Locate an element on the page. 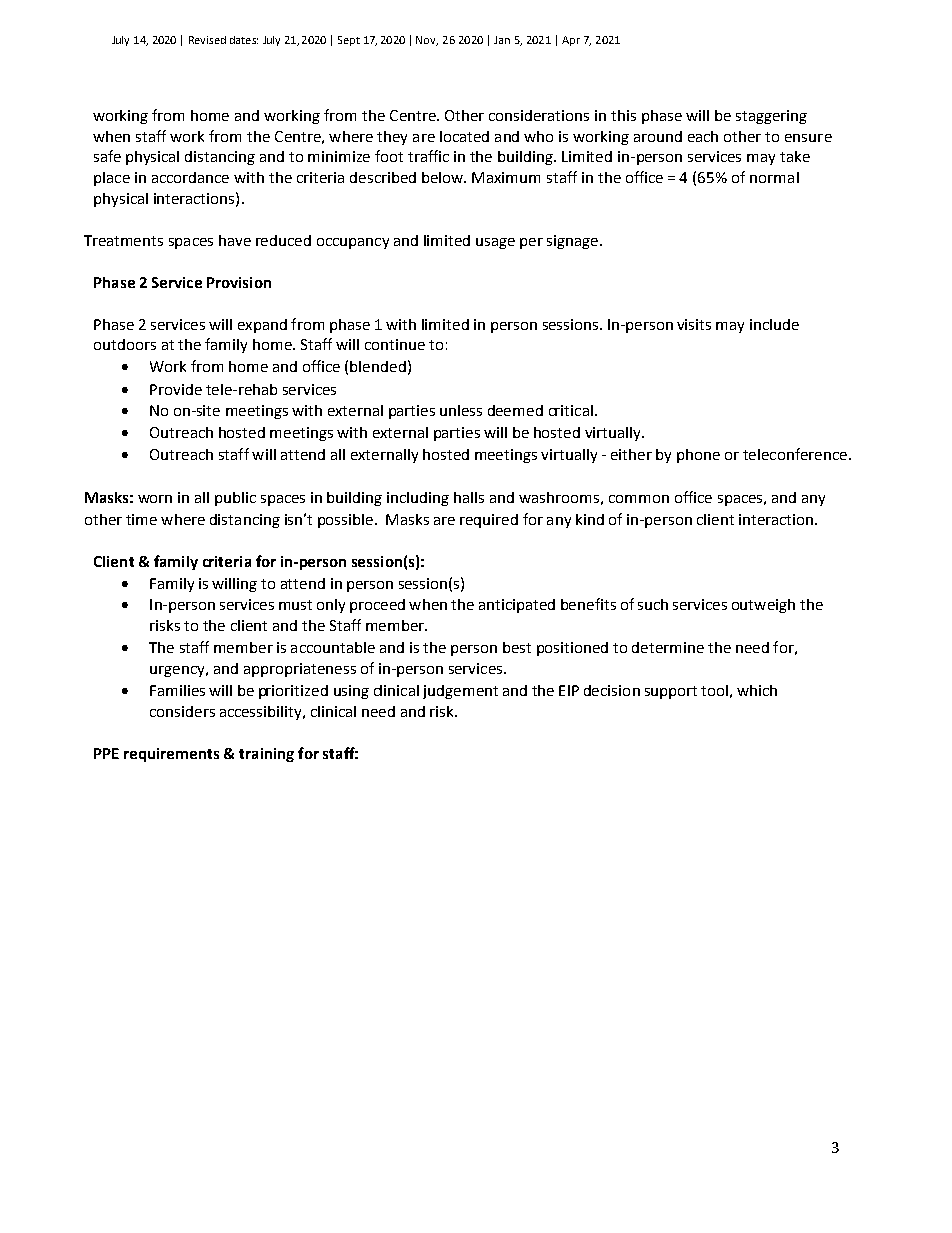  usage is located at coordinates (495, 243).
